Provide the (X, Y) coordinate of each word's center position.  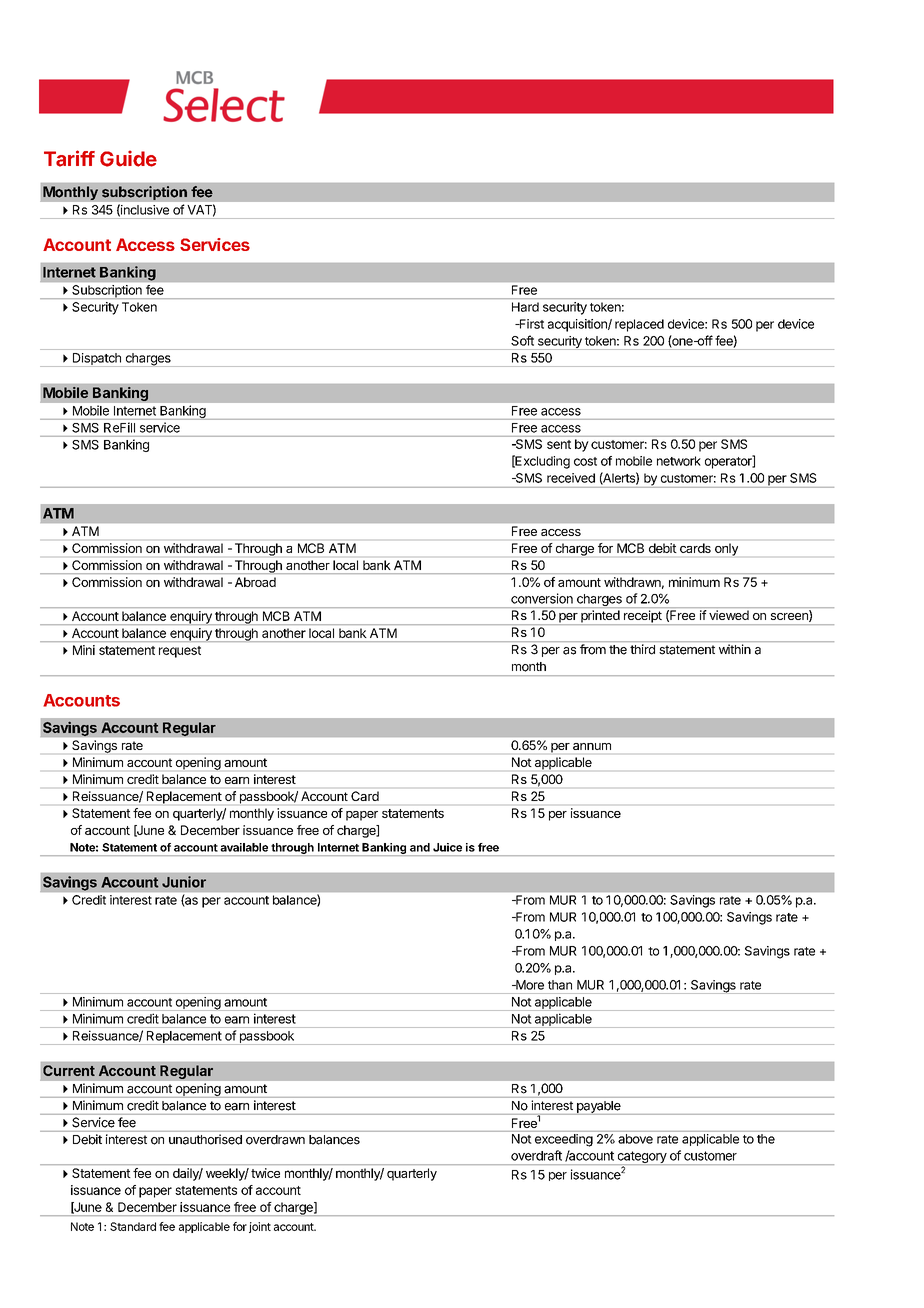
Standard (133, 1226)
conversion (542, 598)
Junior (184, 882)
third (642, 649)
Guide (128, 158)
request (180, 652)
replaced (639, 325)
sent (559, 444)
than (560, 985)
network (679, 461)
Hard (525, 307)
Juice (447, 847)
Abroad (255, 582)
